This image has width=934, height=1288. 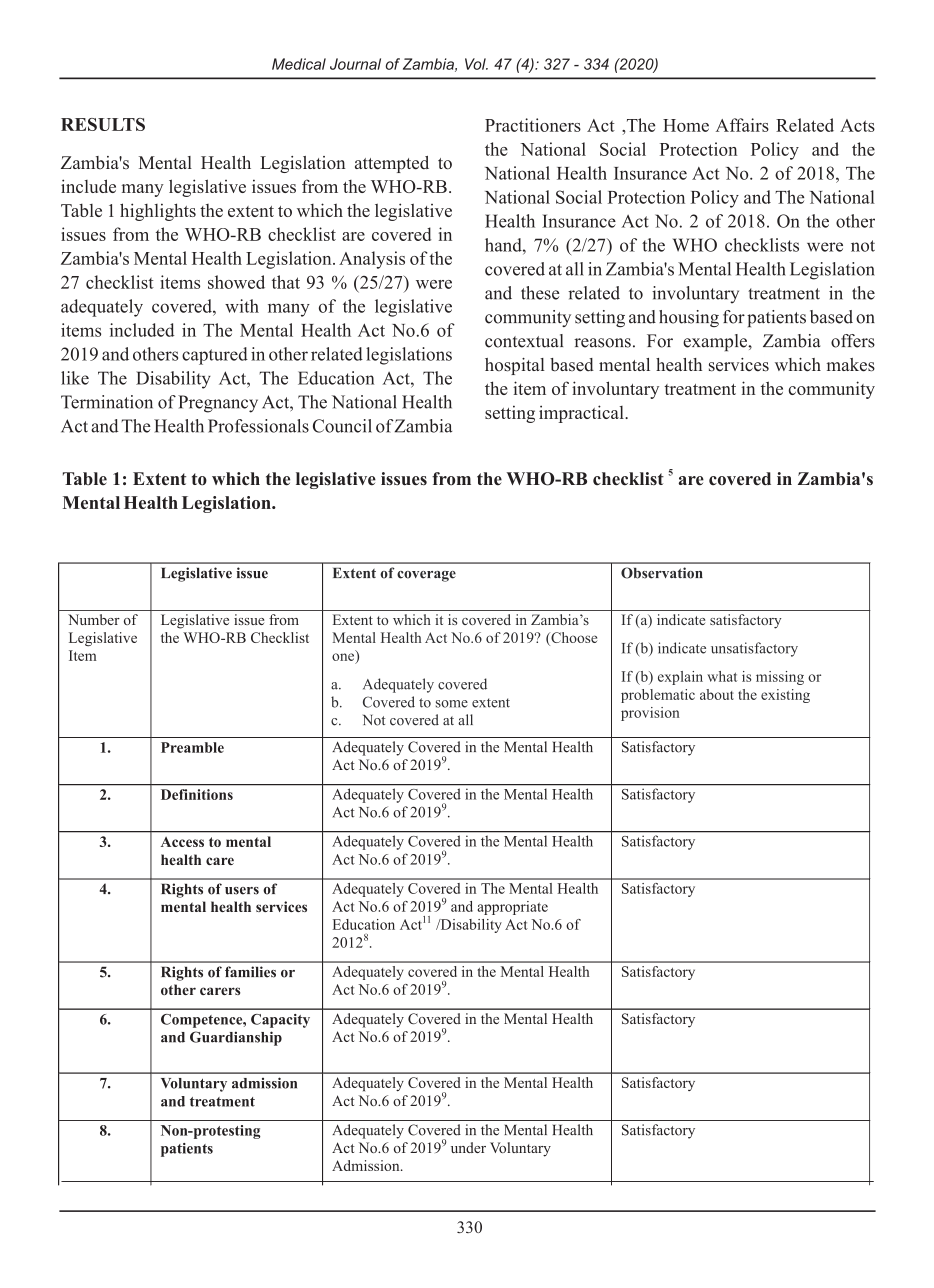 I want to click on missing, so click(x=780, y=678).
